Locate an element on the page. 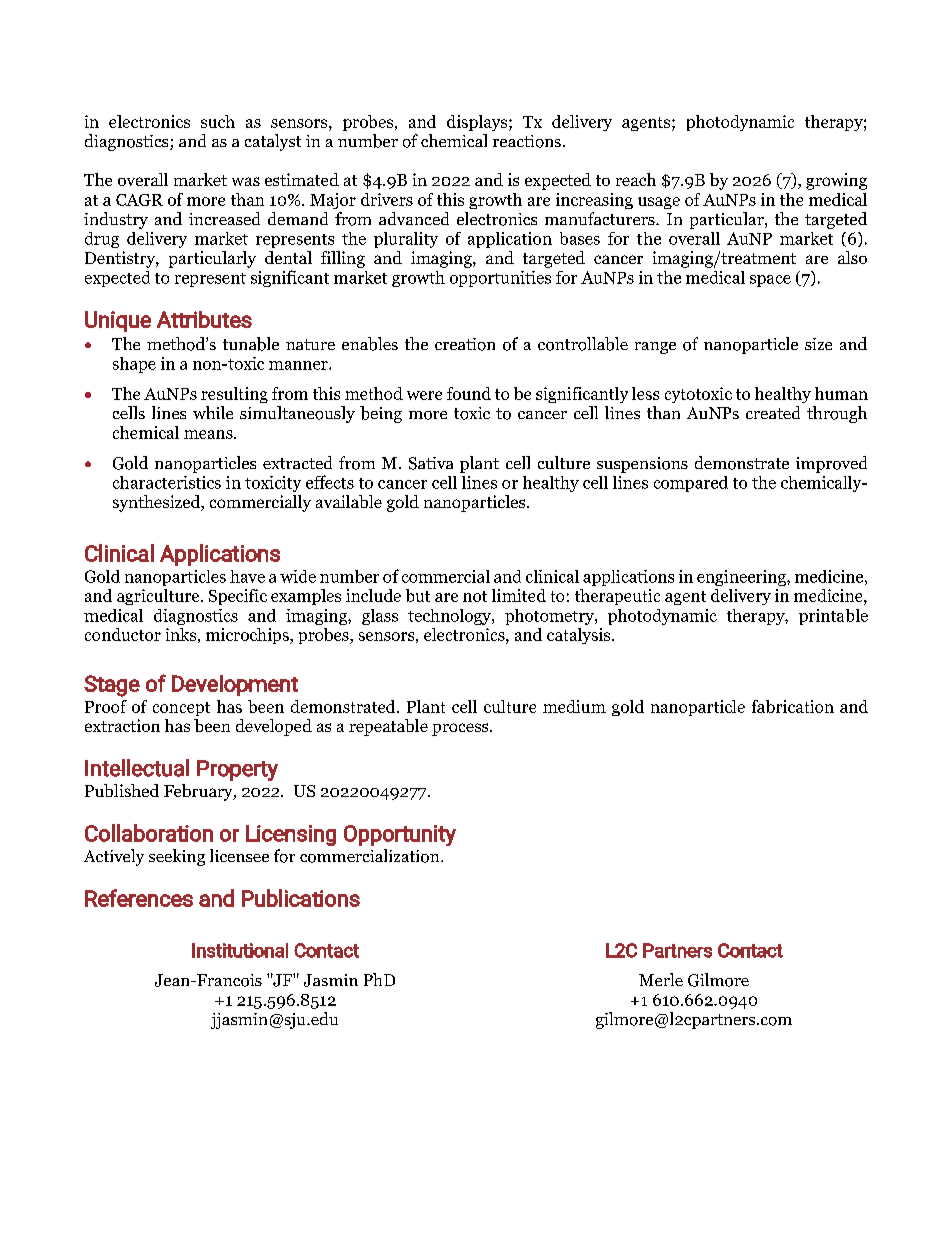 Image resolution: width=952 pixels, height=1233 pixels. such is located at coordinates (218, 121).
